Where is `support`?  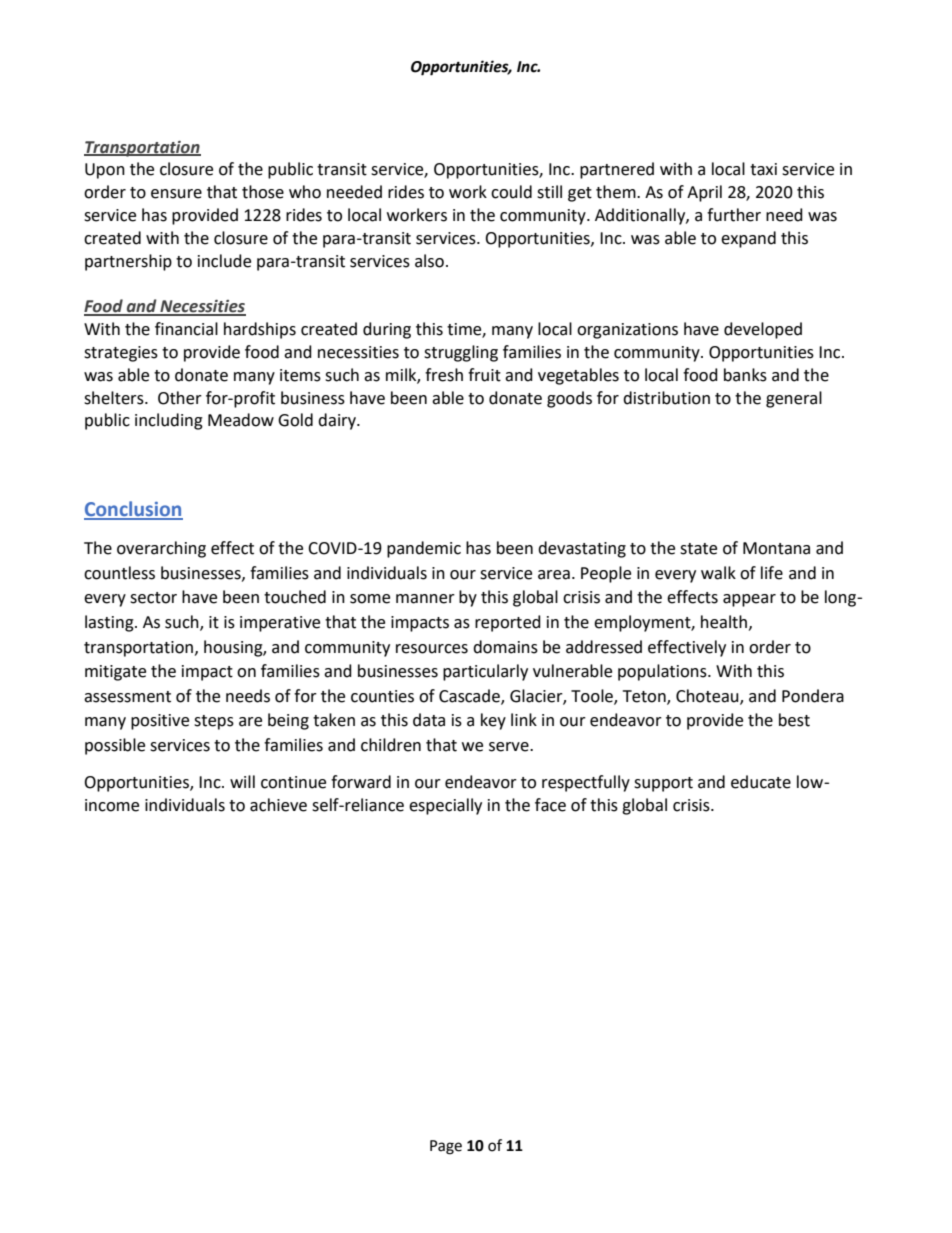
support is located at coordinates (663, 784).
